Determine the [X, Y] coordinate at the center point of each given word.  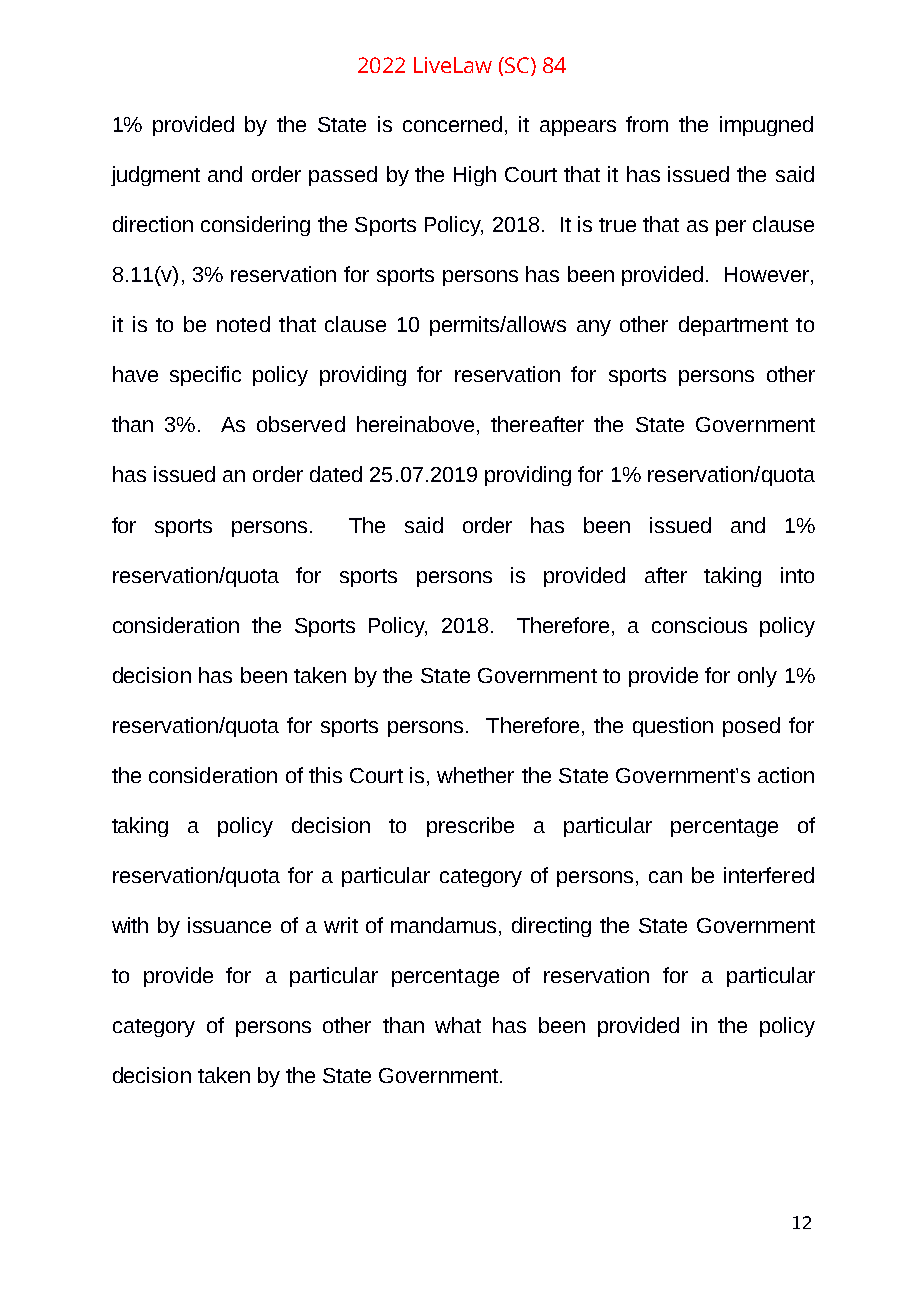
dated [336, 474]
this [325, 775]
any [594, 328]
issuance [229, 925]
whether [475, 775]
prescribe [470, 827]
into [797, 575]
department [733, 326]
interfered [769, 875]
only [757, 677]
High [475, 176]
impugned [766, 126]
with [130, 925]
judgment [155, 176]
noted [243, 324]
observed [301, 424]
